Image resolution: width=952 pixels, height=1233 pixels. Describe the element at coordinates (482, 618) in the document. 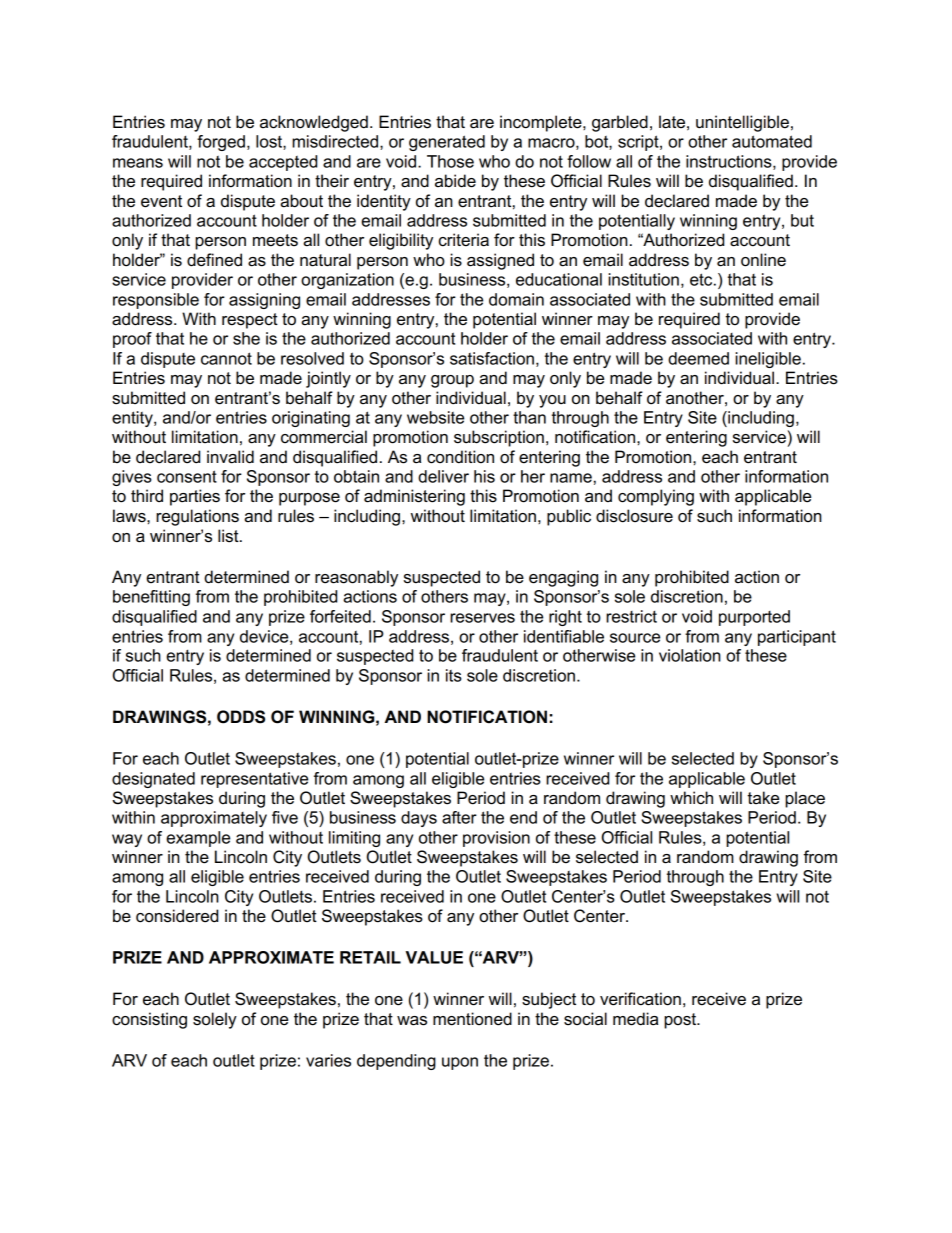

I see `reserves` at that location.
